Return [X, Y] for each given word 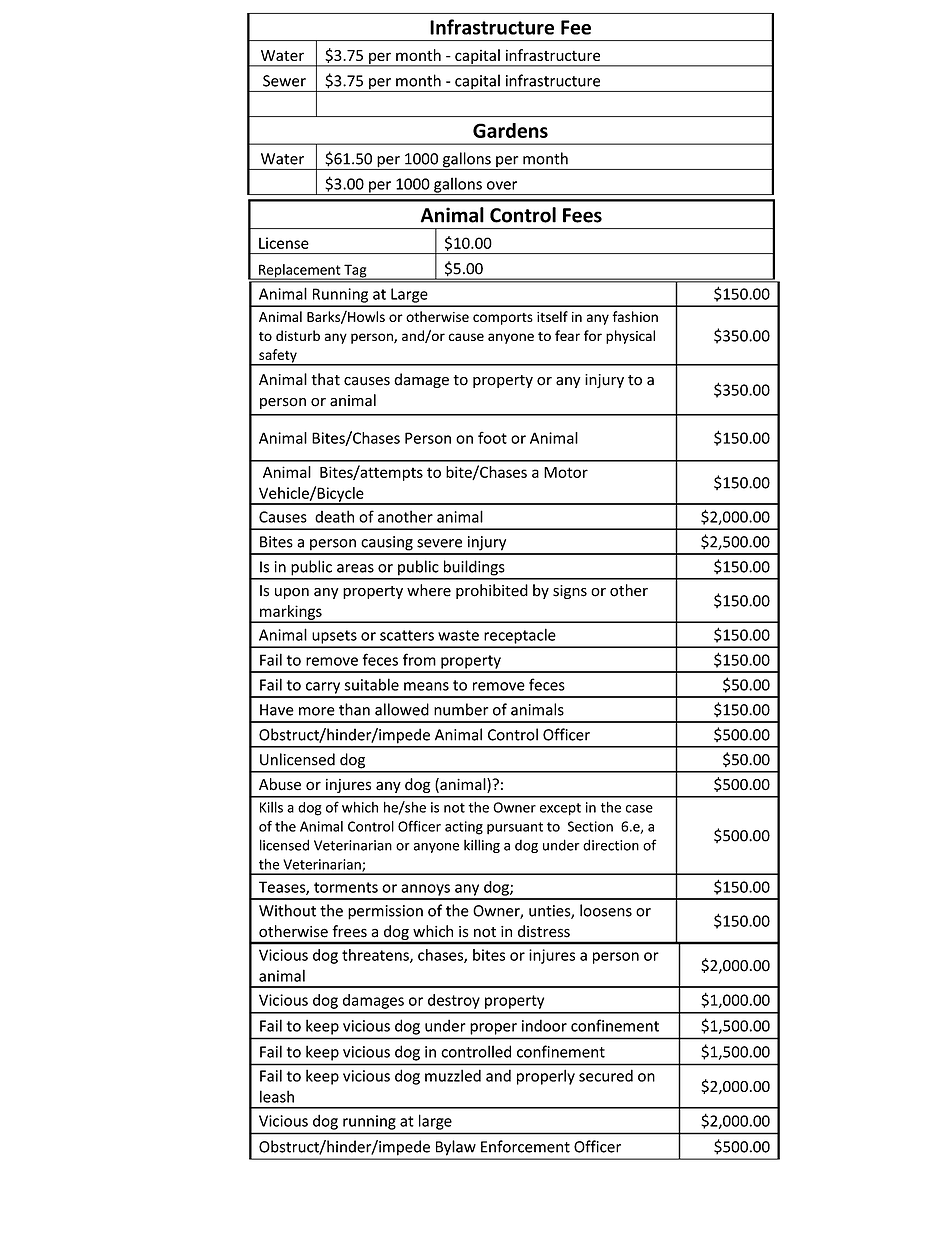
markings [291, 613]
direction [611, 845]
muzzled [453, 1075]
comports [503, 319]
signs [570, 592]
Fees [582, 215]
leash [277, 1096]
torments [346, 887]
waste [458, 635]
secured [606, 1075]
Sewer [284, 81]
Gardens [510, 130]
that [325, 379]
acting [464, 828]
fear [567, 335]
